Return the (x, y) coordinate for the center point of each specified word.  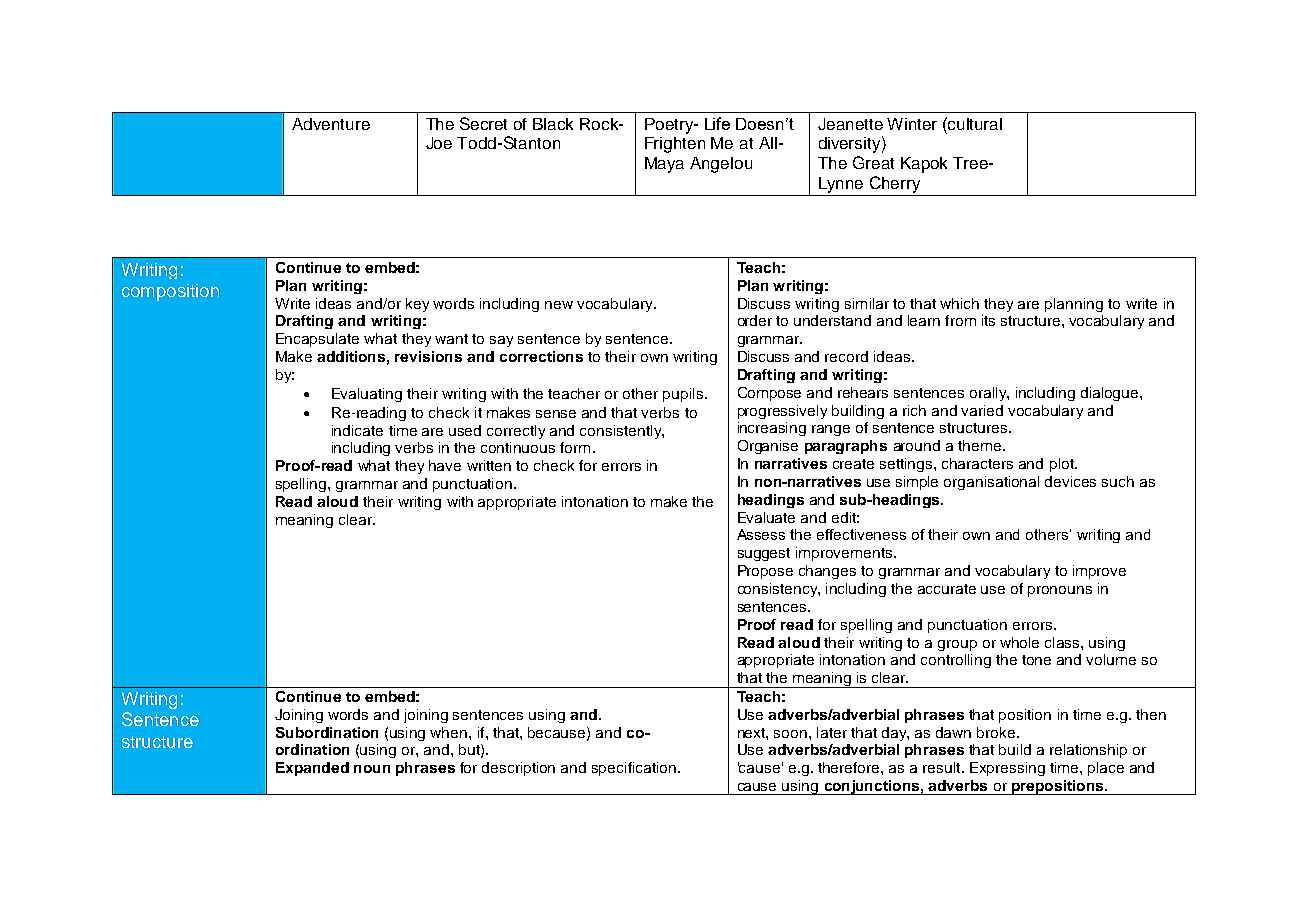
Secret (483, 123)
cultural (975, 124)
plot (1063, 465)
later (832, 732)
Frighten (675, 145)
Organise (768, 447)
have (445, 465)
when (450, 732)
